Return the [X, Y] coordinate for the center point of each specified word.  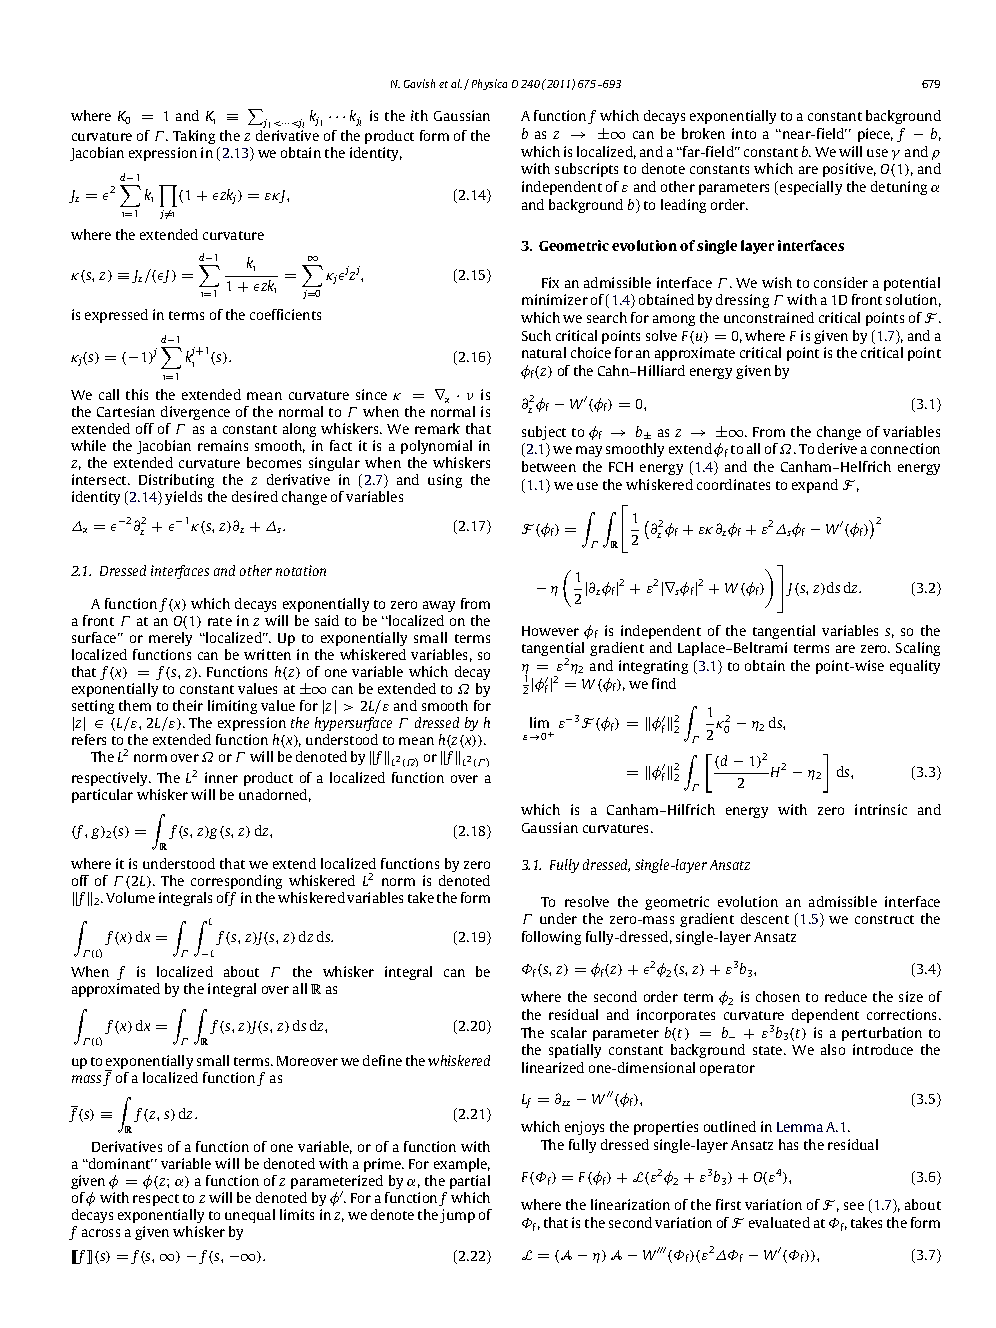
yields [183, 498]
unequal [250, 1216]
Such [536, 335]
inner [221, 777]
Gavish [419, 83]
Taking [194, 137]
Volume [130, 897]
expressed [116, 316]
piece [875, 135]
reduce [846, 996]
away [439, 606]
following [551, 938]
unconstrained [769, 317]
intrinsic [881, 809]
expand [815, 486]
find [664, 683]
